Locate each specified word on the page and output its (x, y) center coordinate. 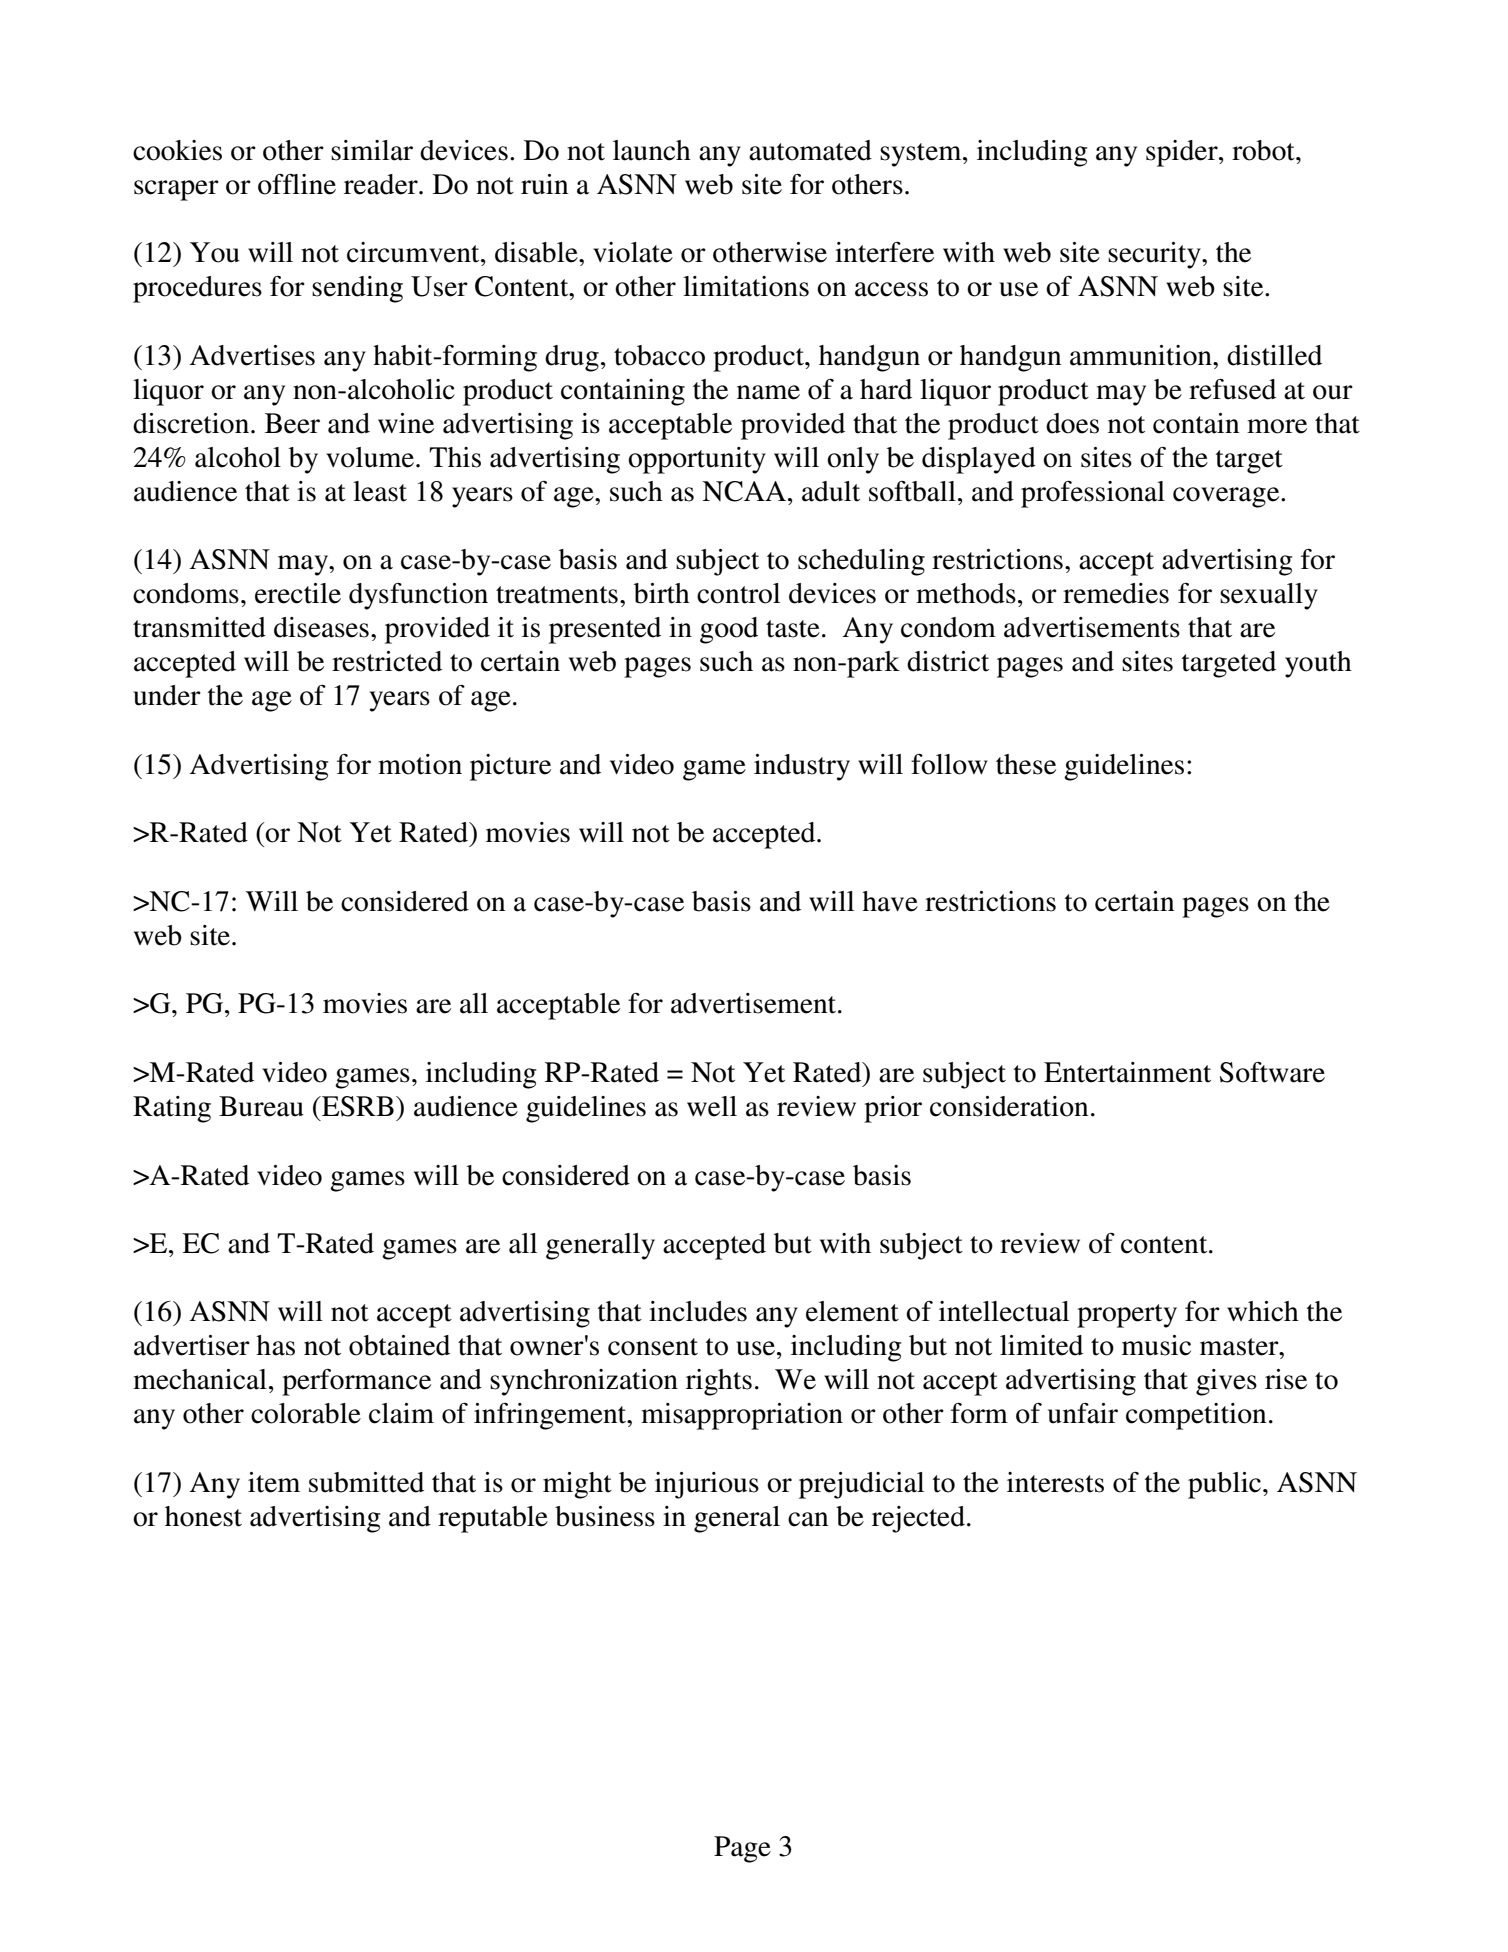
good (729, 630)
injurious (707, 1485)
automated (810, 150)
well (712, 1106)
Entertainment (1127, 1072)
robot (1264, 150)
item (274, 1482)
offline (297, 184)
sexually (1269, 596)
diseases (321, 627)
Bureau (261, 1106)
